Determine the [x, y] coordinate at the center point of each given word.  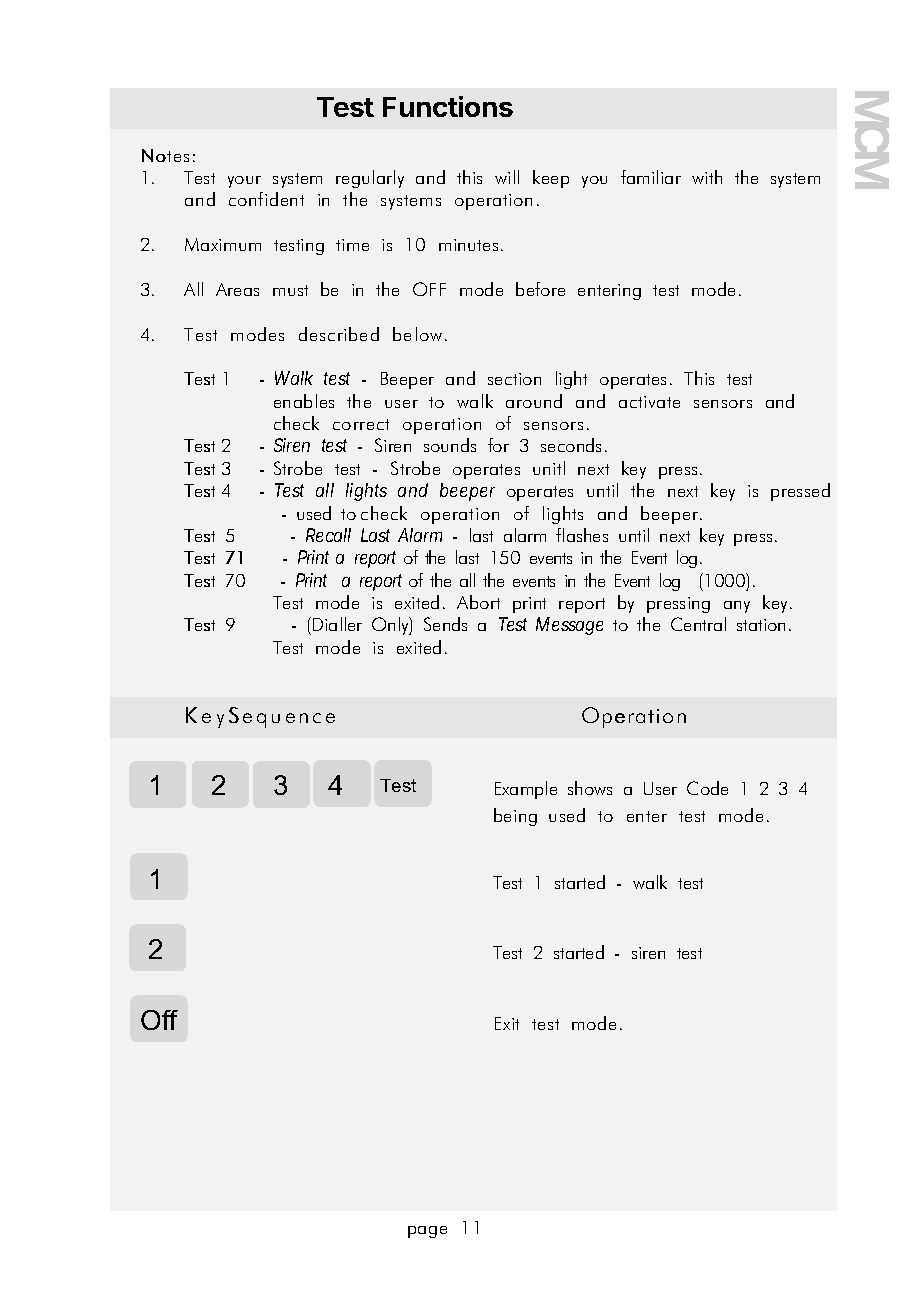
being [515, 817]
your [244, 182]
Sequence [282, 717]
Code [707, 788]
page [427, 1232]
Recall [328, 535]
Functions [448, 106]
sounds [450, 445]
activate [649, 402]
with [707, 177]
